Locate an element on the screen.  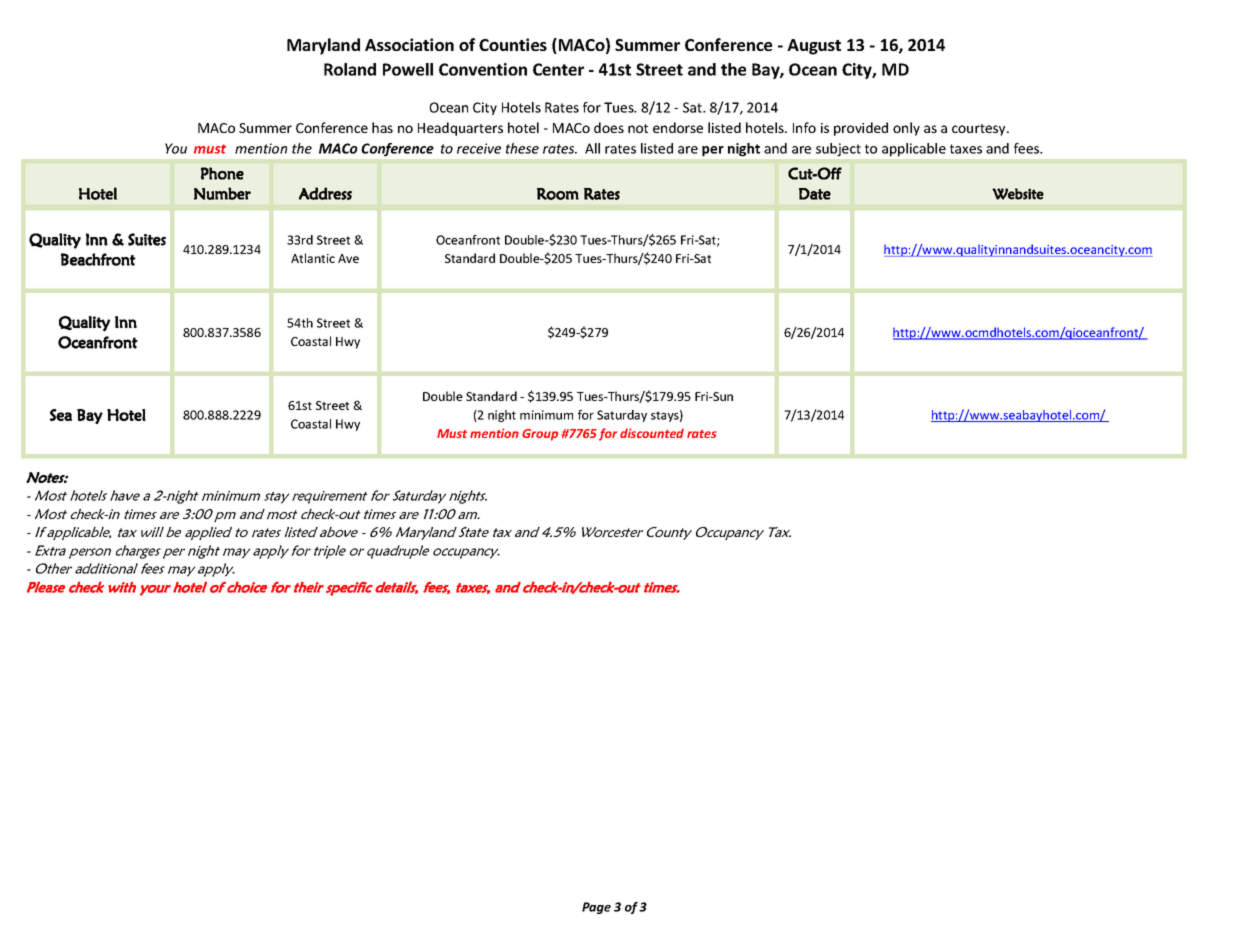
Center is located at coordinates (558, 69).
